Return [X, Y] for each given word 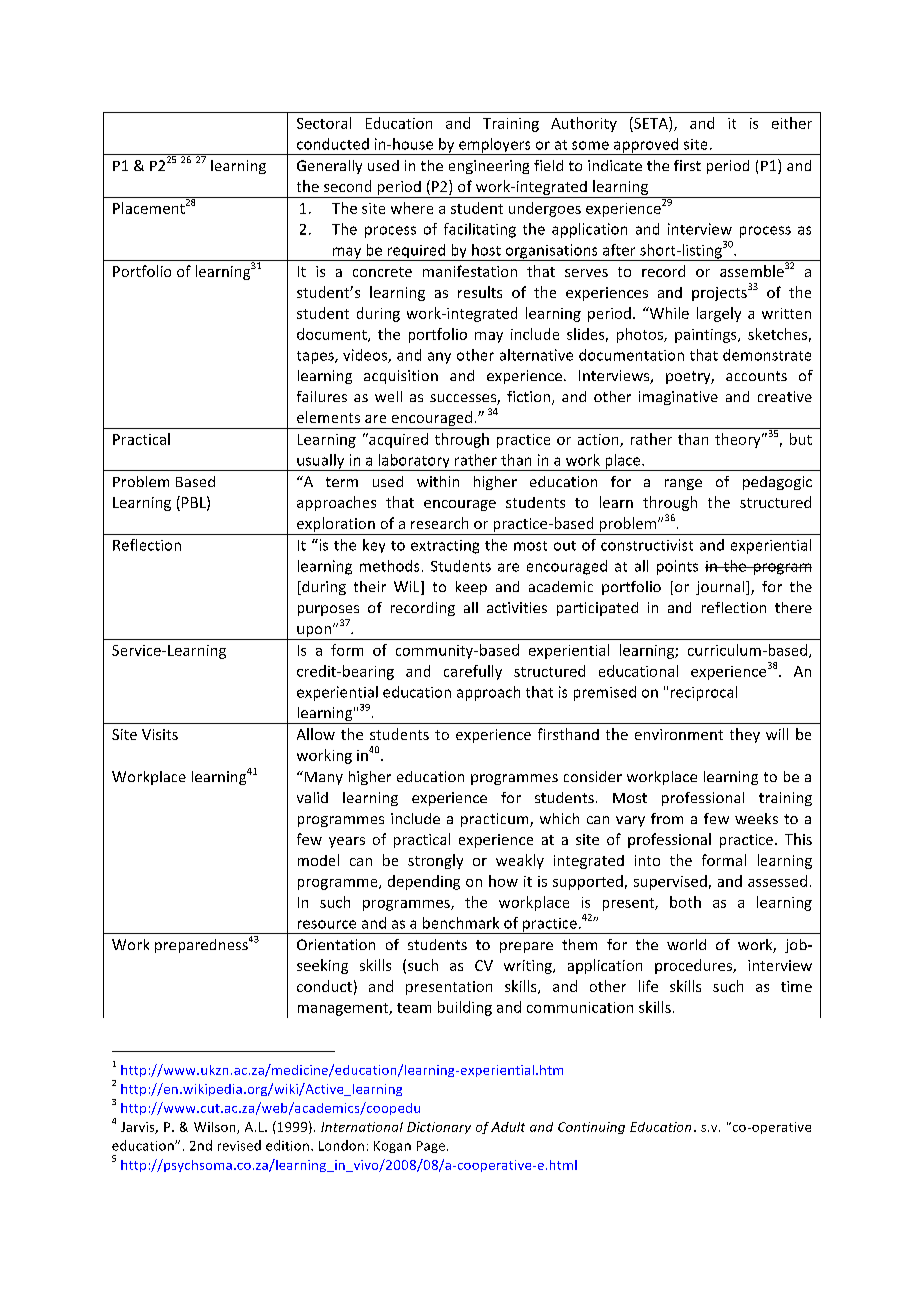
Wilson [216, 1128]
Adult [508, 1127]
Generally [329, 167]
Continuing [591, 1128]
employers [495, 146]
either [792, 123]
